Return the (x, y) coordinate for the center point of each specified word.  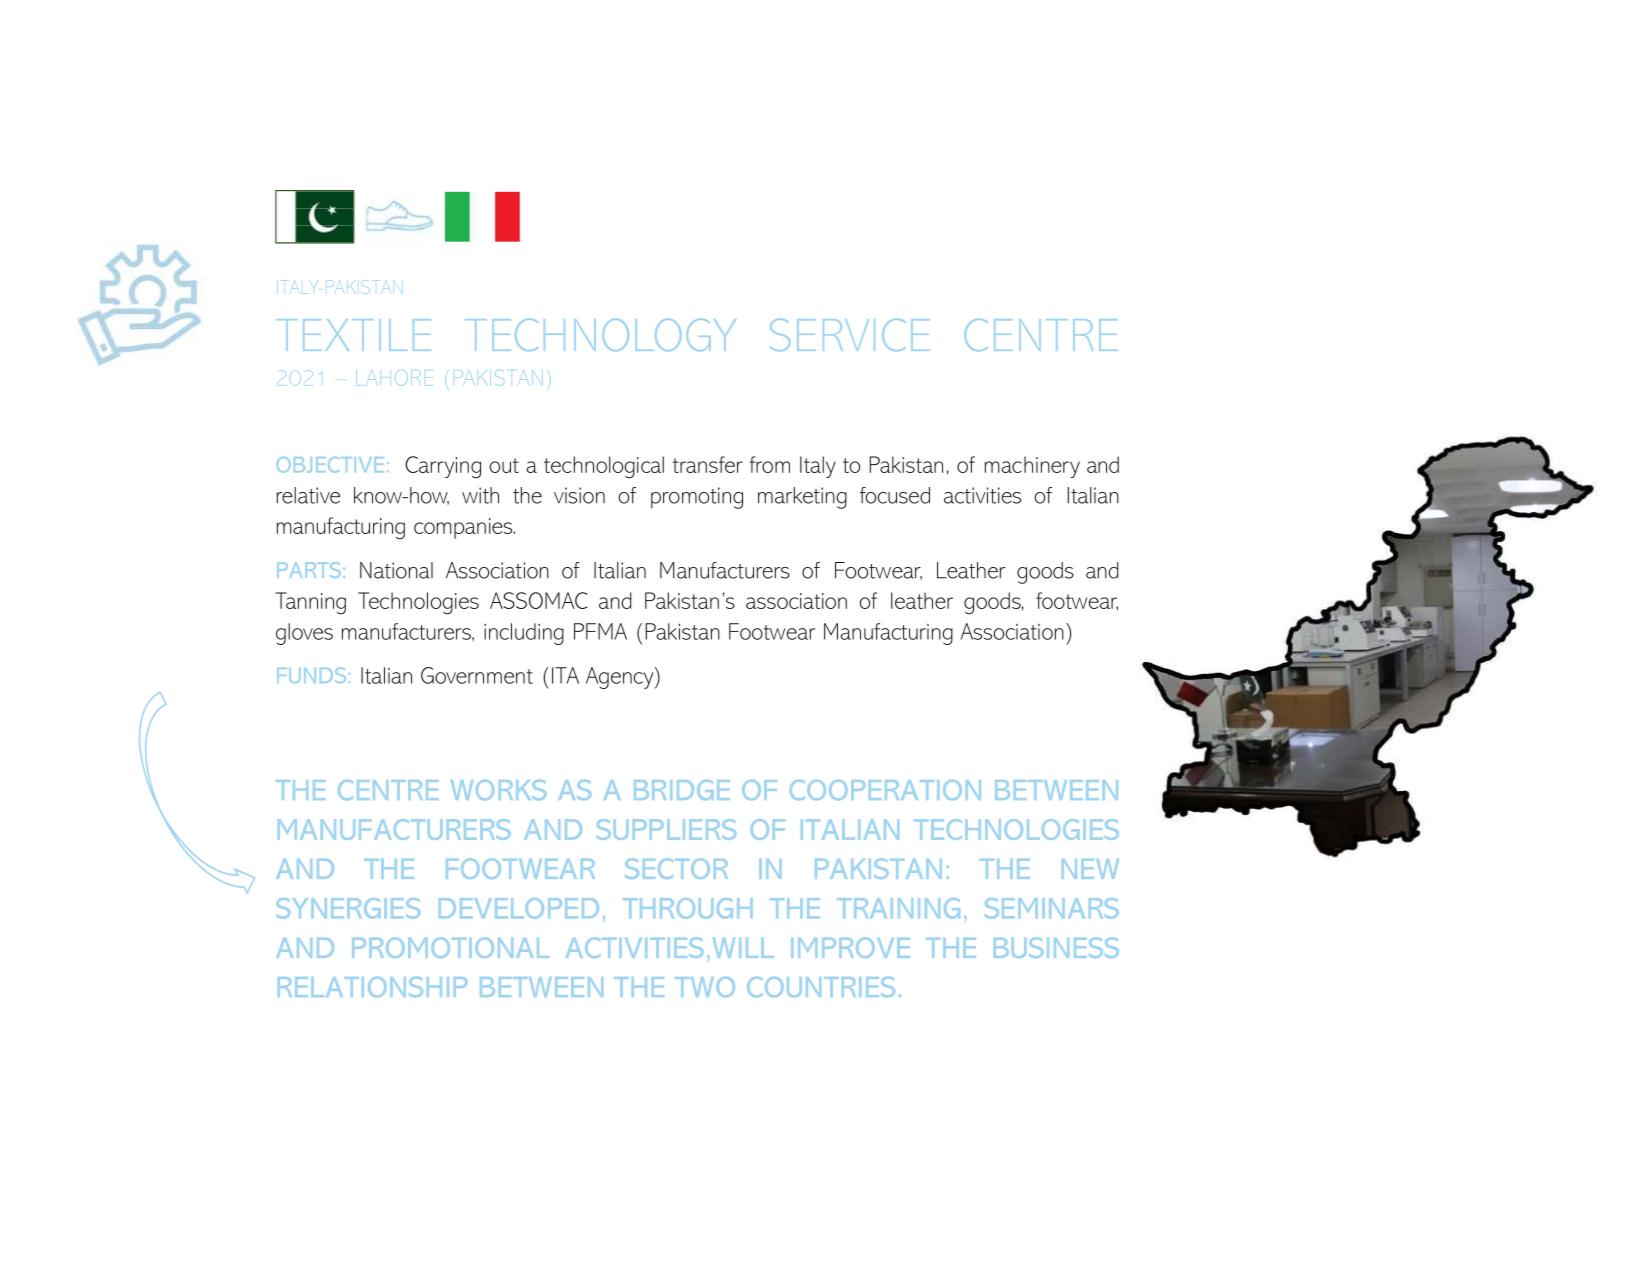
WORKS (498, 790)
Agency (621, 678)
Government (477, 675)
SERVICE (850, 335)
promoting (697, 498)
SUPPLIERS (666, 829)
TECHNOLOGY (600, 335)
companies (464, 528)
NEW (1090, 869)
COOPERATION (885, 790)
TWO (705, 987)
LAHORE (388, 378)
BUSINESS (1056, 947)
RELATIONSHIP (373, 987)
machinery (1032, 467)
